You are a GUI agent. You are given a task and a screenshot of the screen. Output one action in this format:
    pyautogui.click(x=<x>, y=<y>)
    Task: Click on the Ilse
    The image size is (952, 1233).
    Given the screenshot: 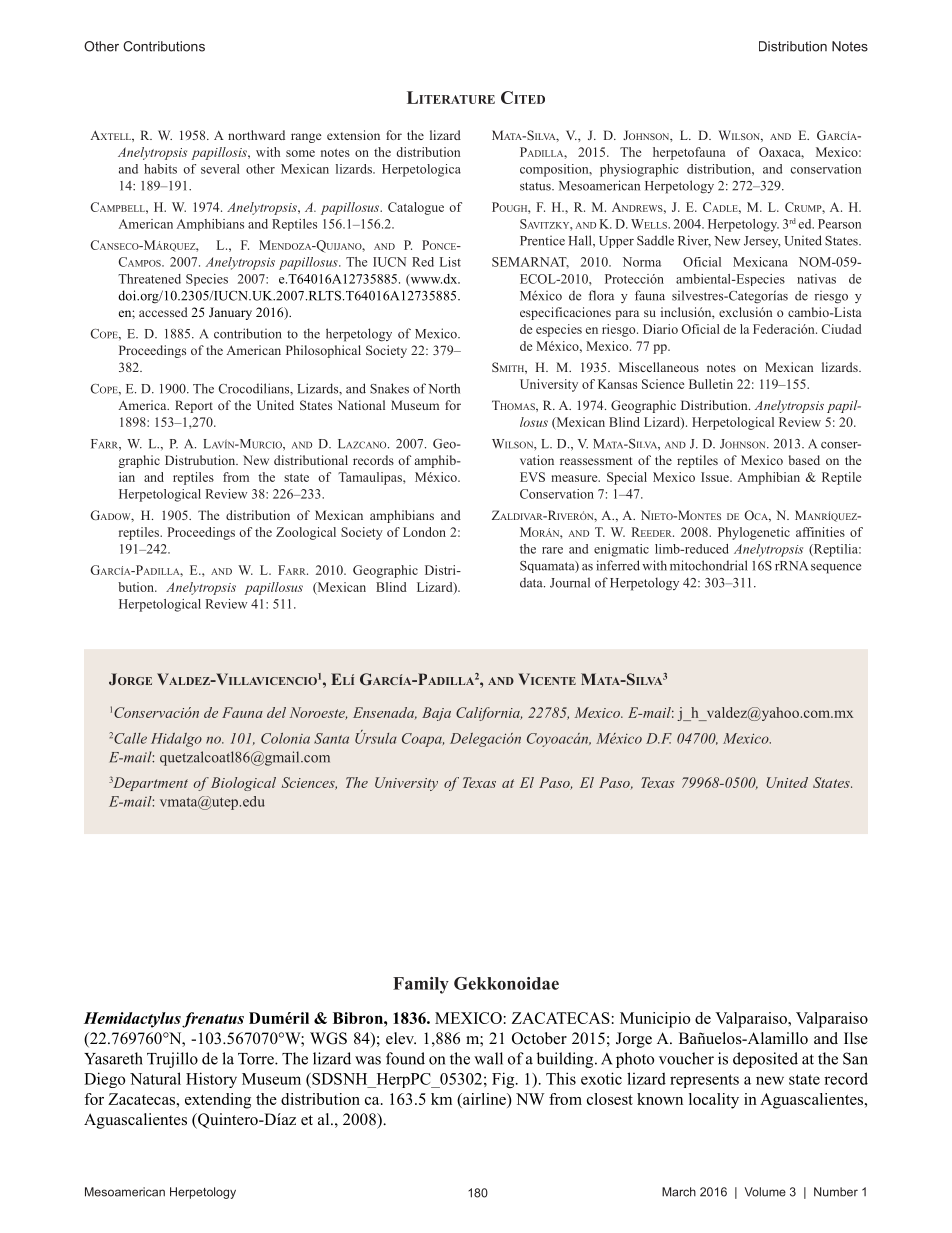 What is the action you would take?
    pyautogui.click(x=856, y=1038)
